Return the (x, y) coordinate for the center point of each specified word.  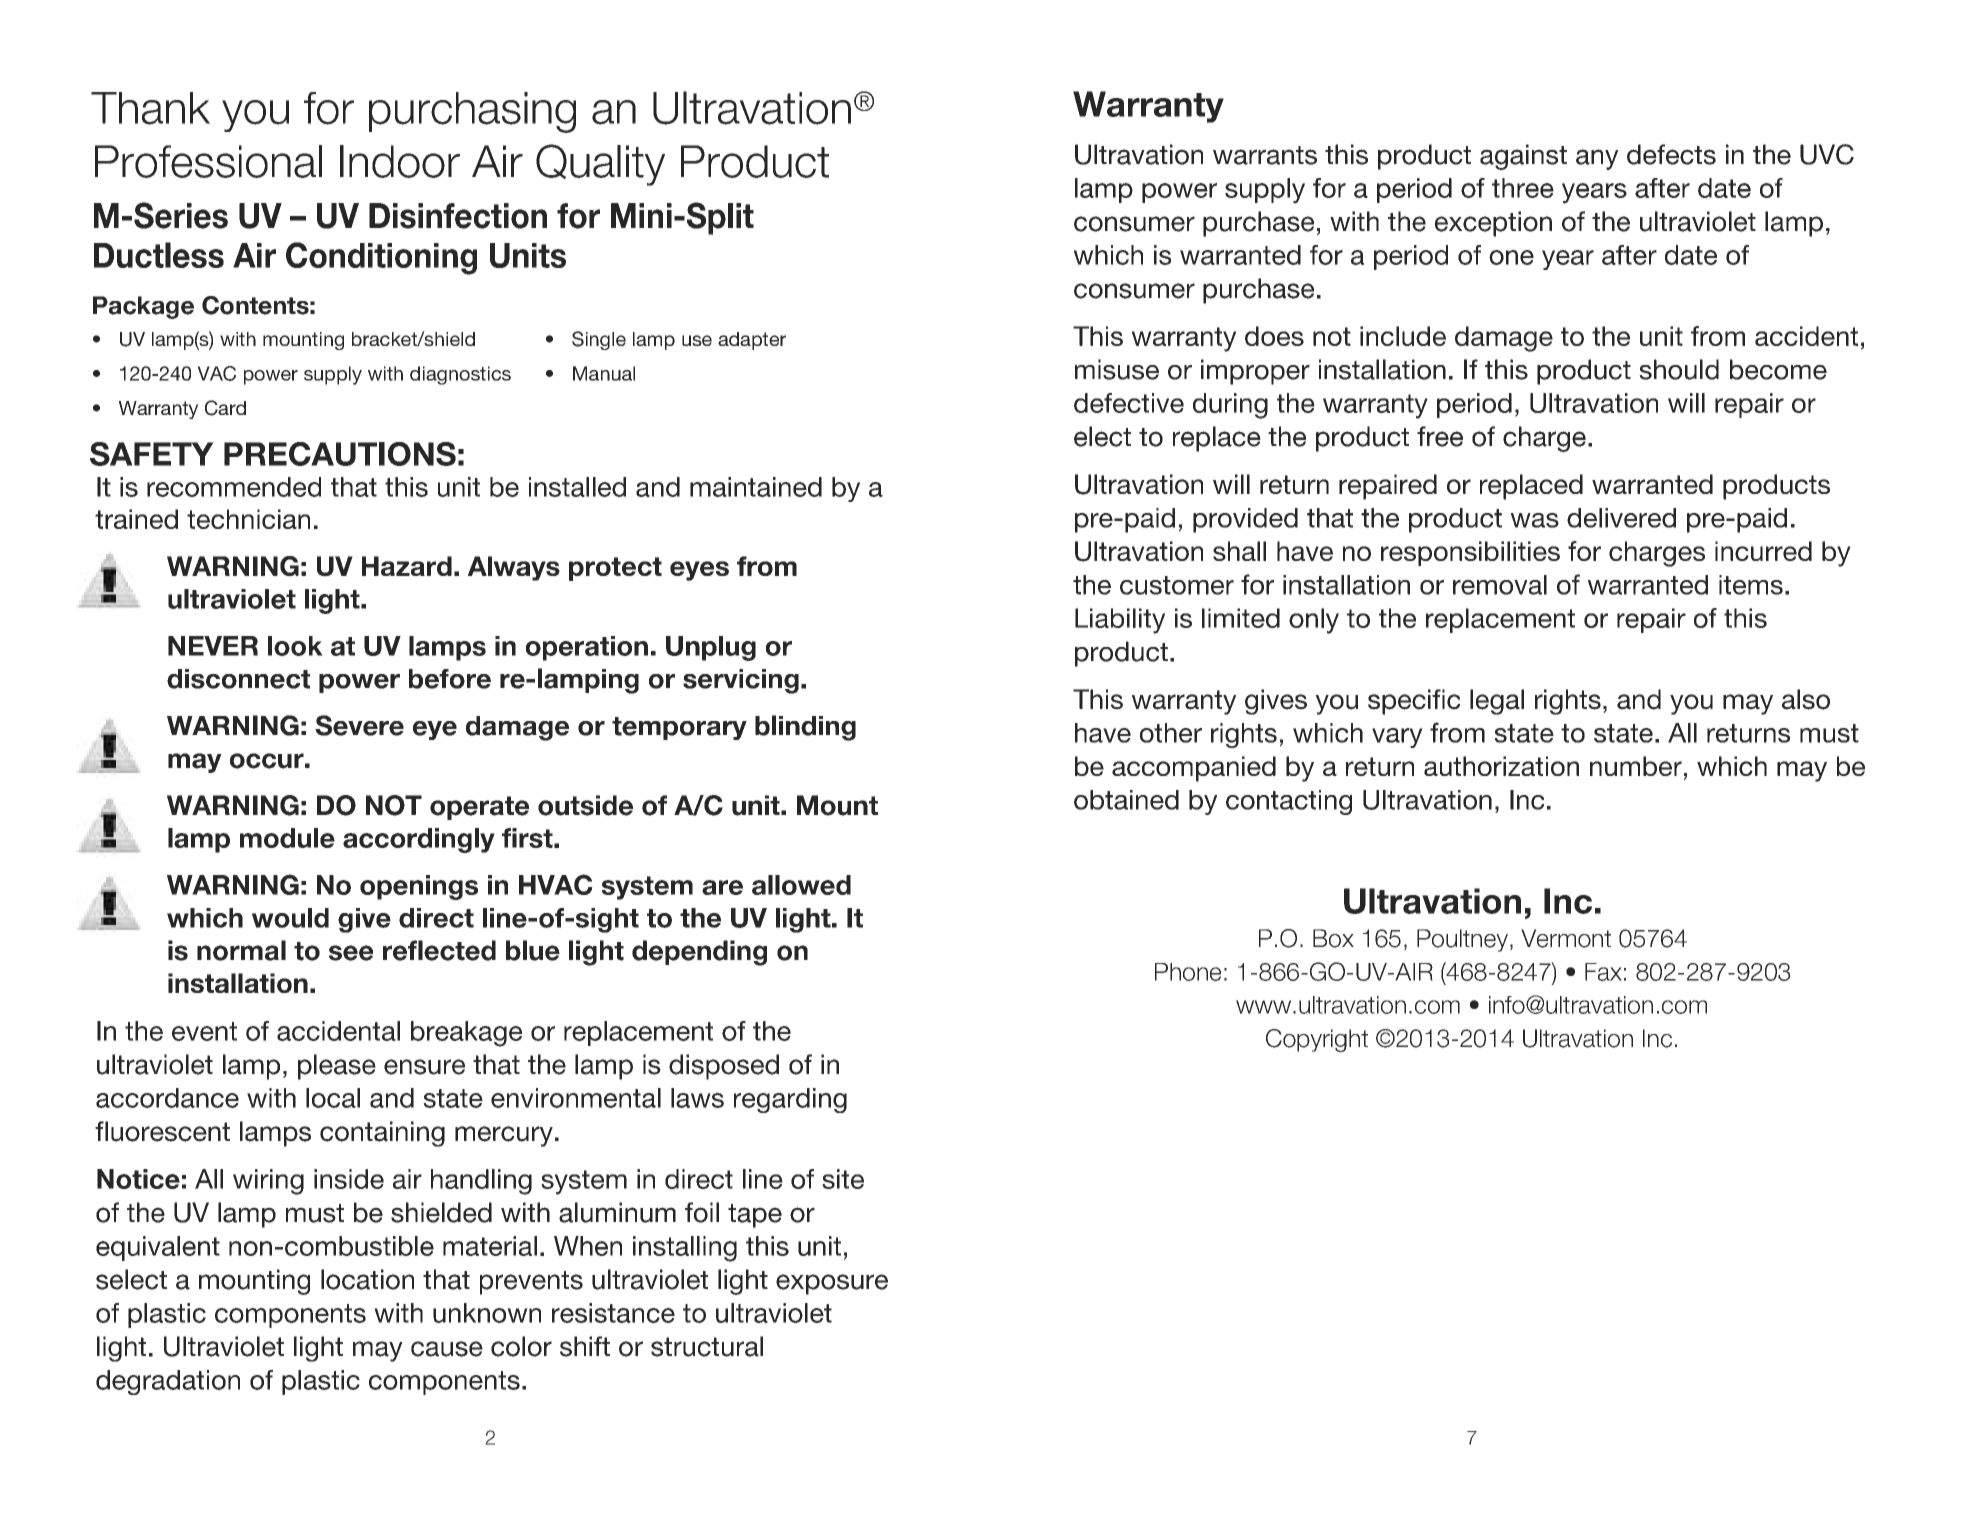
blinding (805, 728)
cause (447, 1349)
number (1636, 766)
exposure (832, 1284)
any (1597, 159)
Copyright (1317, 1040)
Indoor (400, 161)
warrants (1265, 155)
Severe (359, 725)
